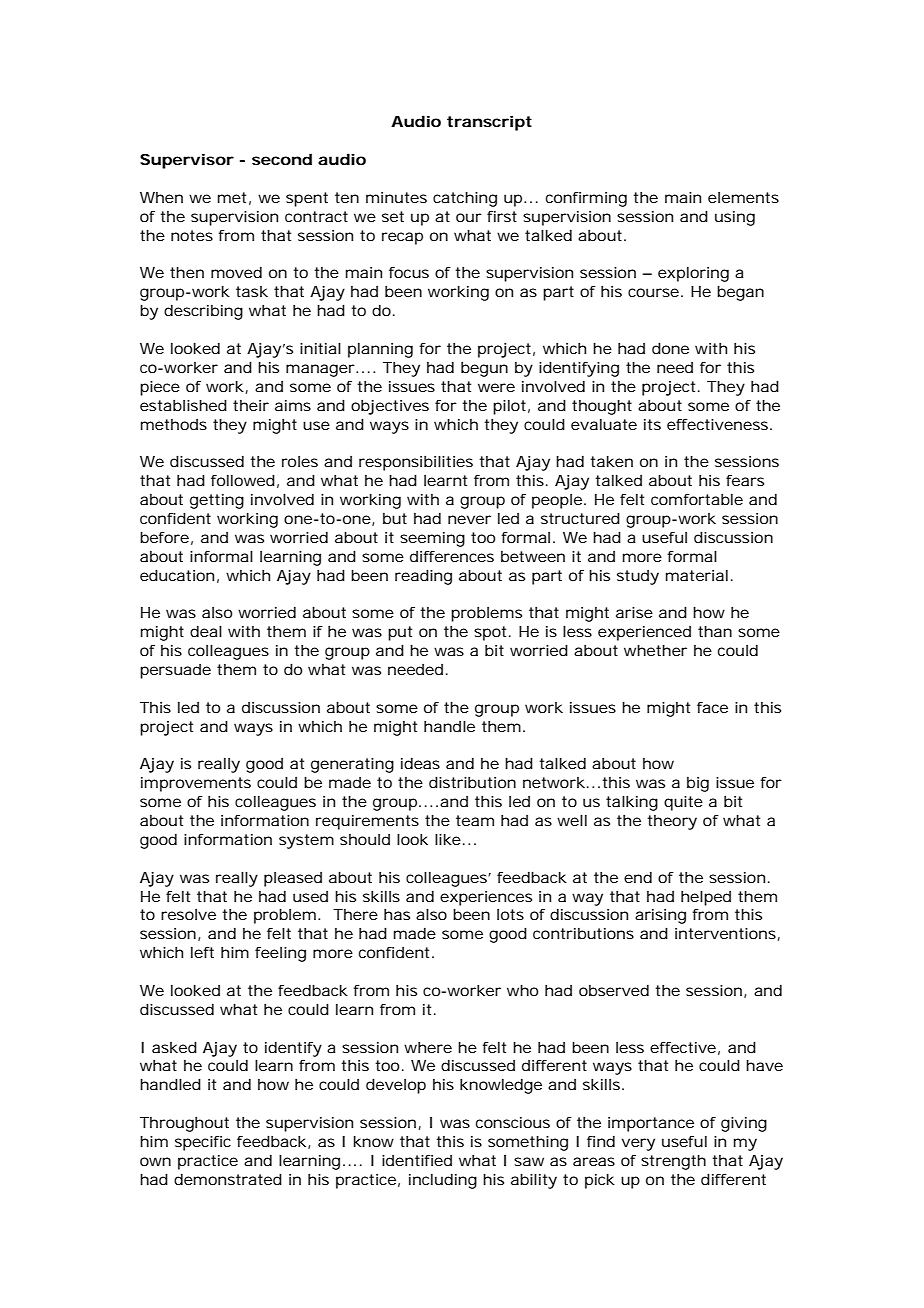 Image resolution: width=924 pixels, height=1308 pixels. What do you see at coordinates (683, 803) in the image?
I see `quite` at bounding box center [683, 803].
